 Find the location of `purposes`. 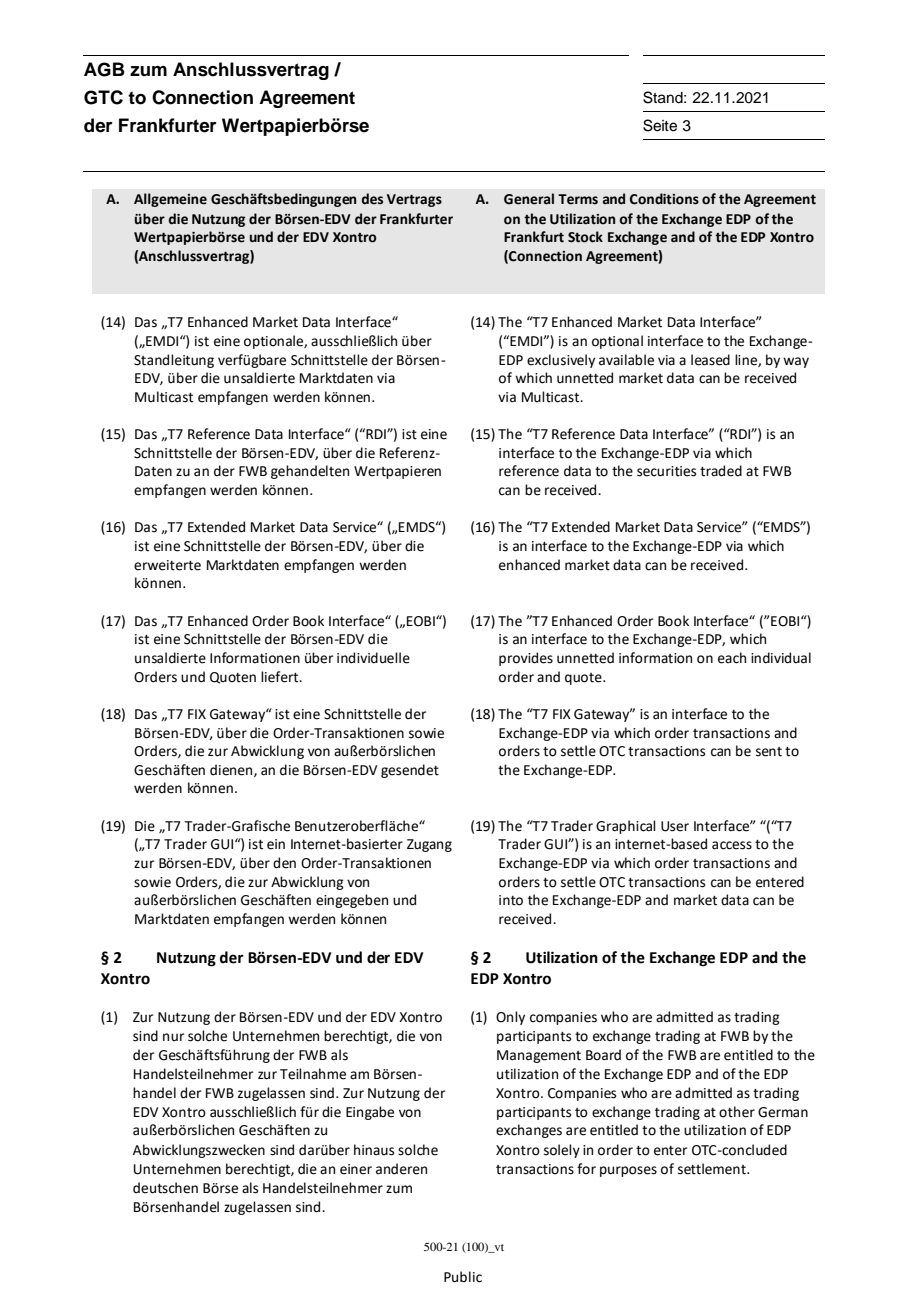

purposes is located at coordinates (628, 1171).
